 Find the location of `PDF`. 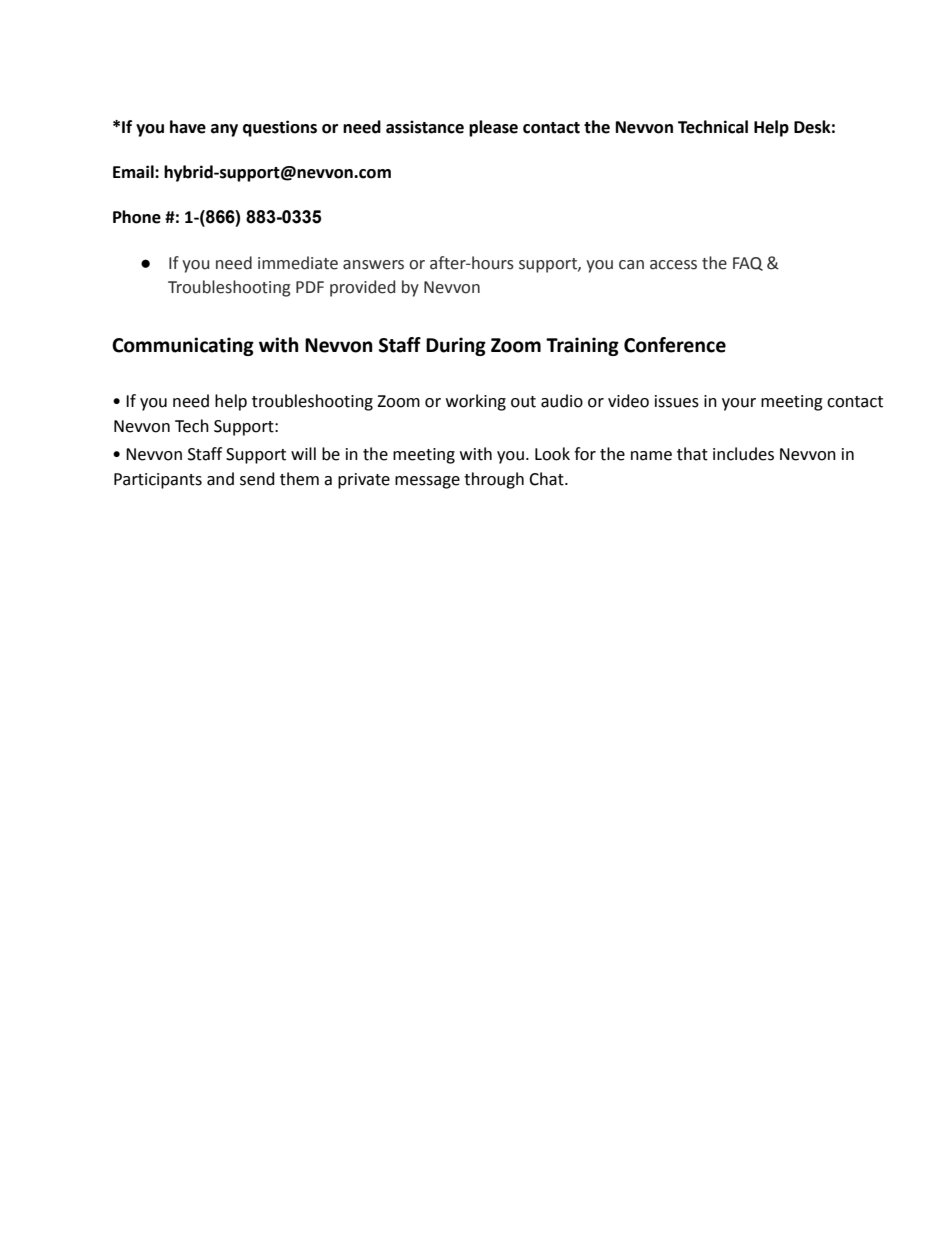

PDF is located at coordinates (310, 287).
